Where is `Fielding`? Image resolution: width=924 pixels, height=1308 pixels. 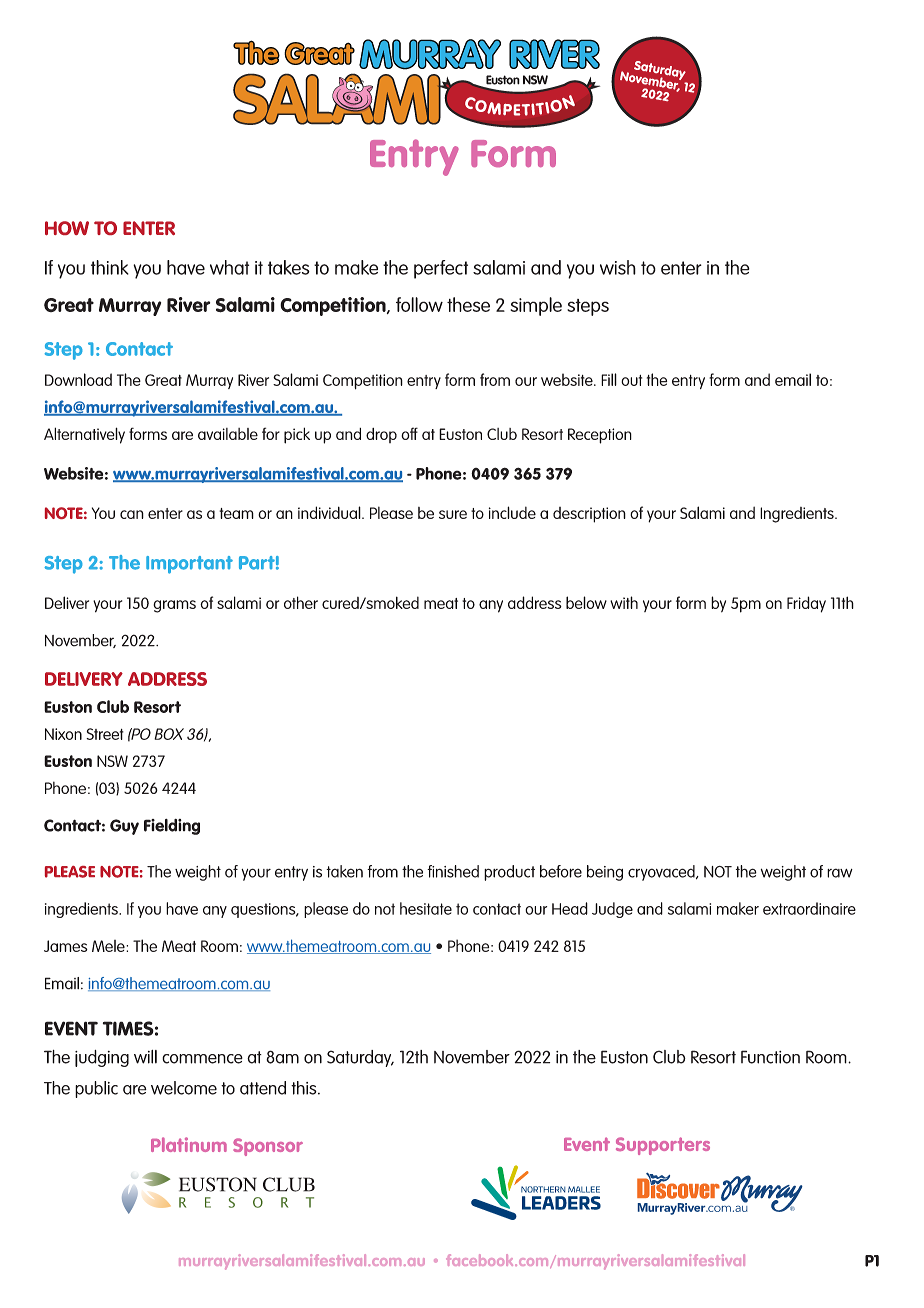 Fielding is located at coordinates (172, 827).
